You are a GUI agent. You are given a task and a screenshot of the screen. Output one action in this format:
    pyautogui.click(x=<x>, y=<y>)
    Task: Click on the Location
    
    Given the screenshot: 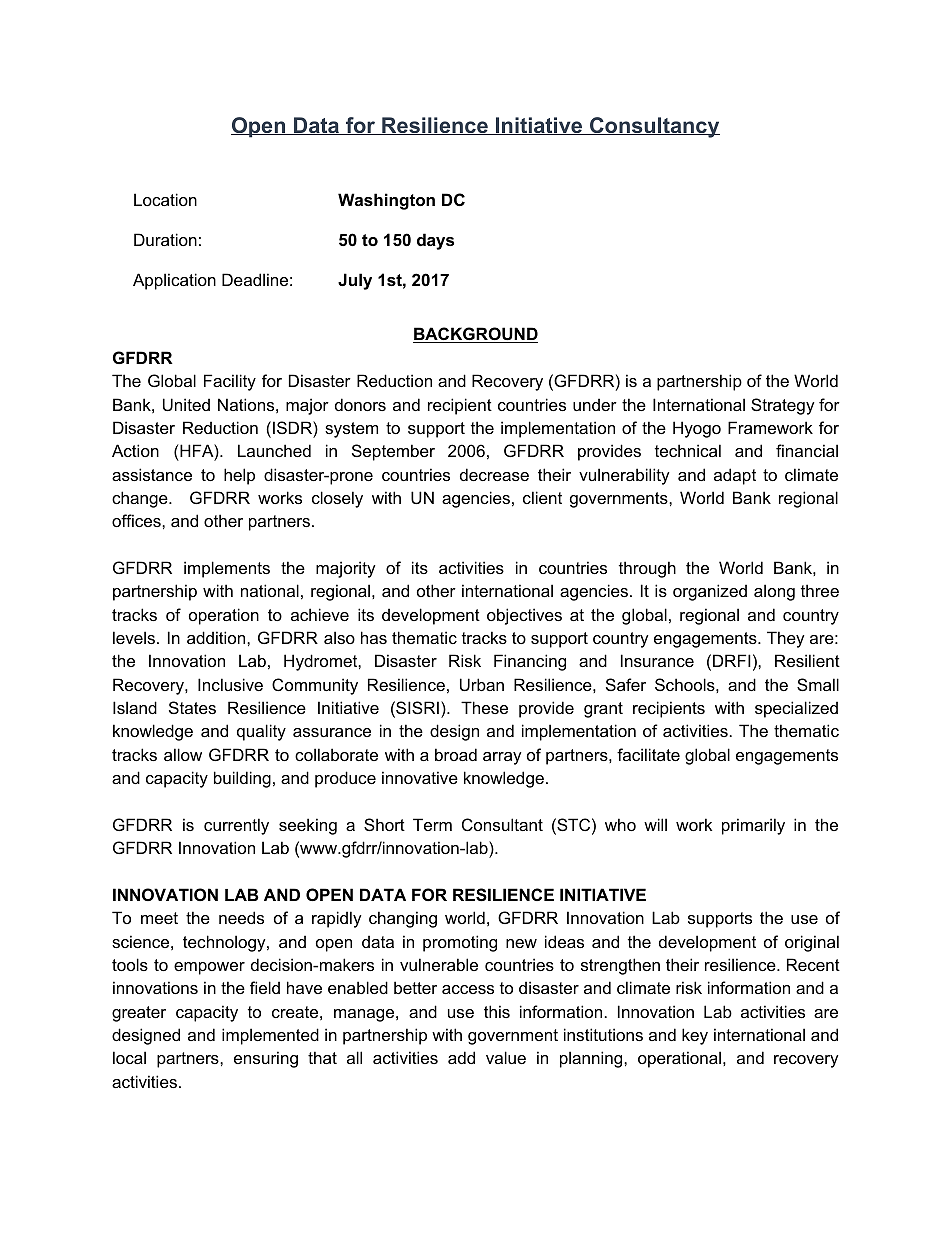 What is the action you would take?
    pyautogui.click(x=165, y=199)
